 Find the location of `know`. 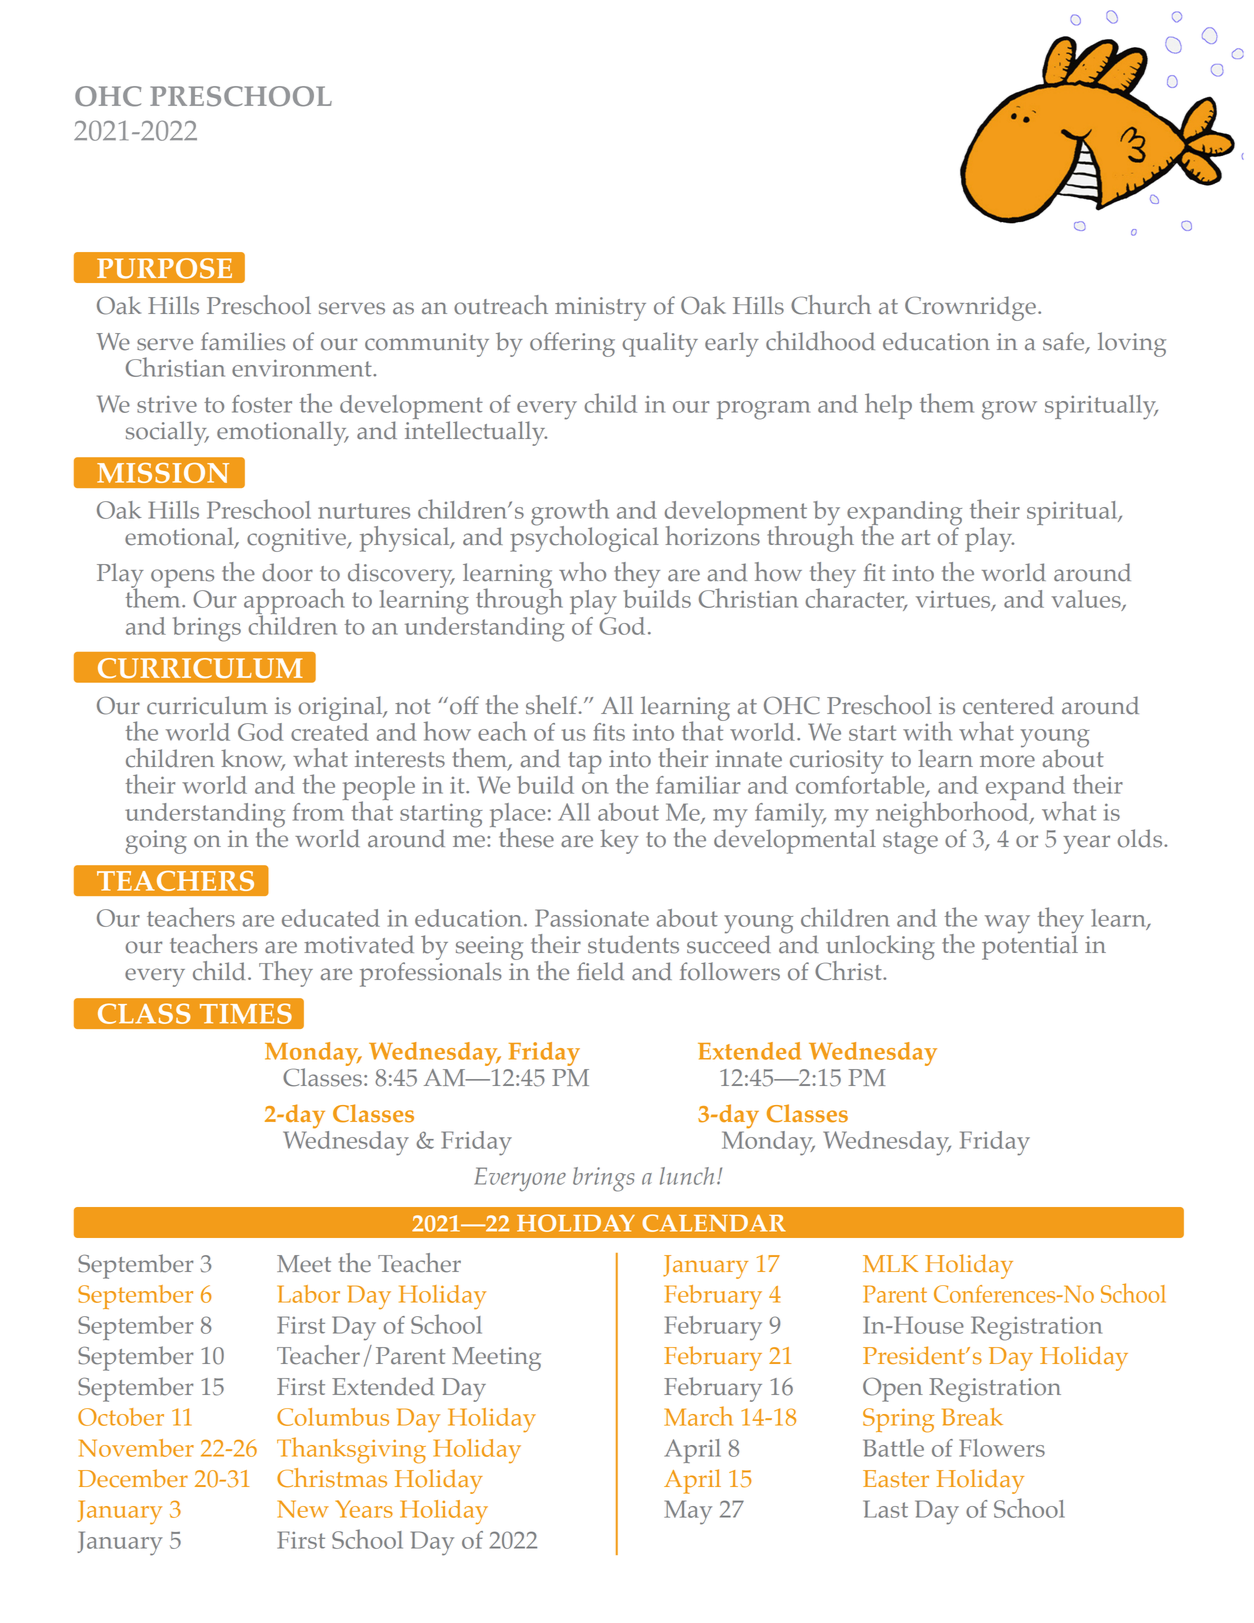

know is located at coordinates (253, 759).
